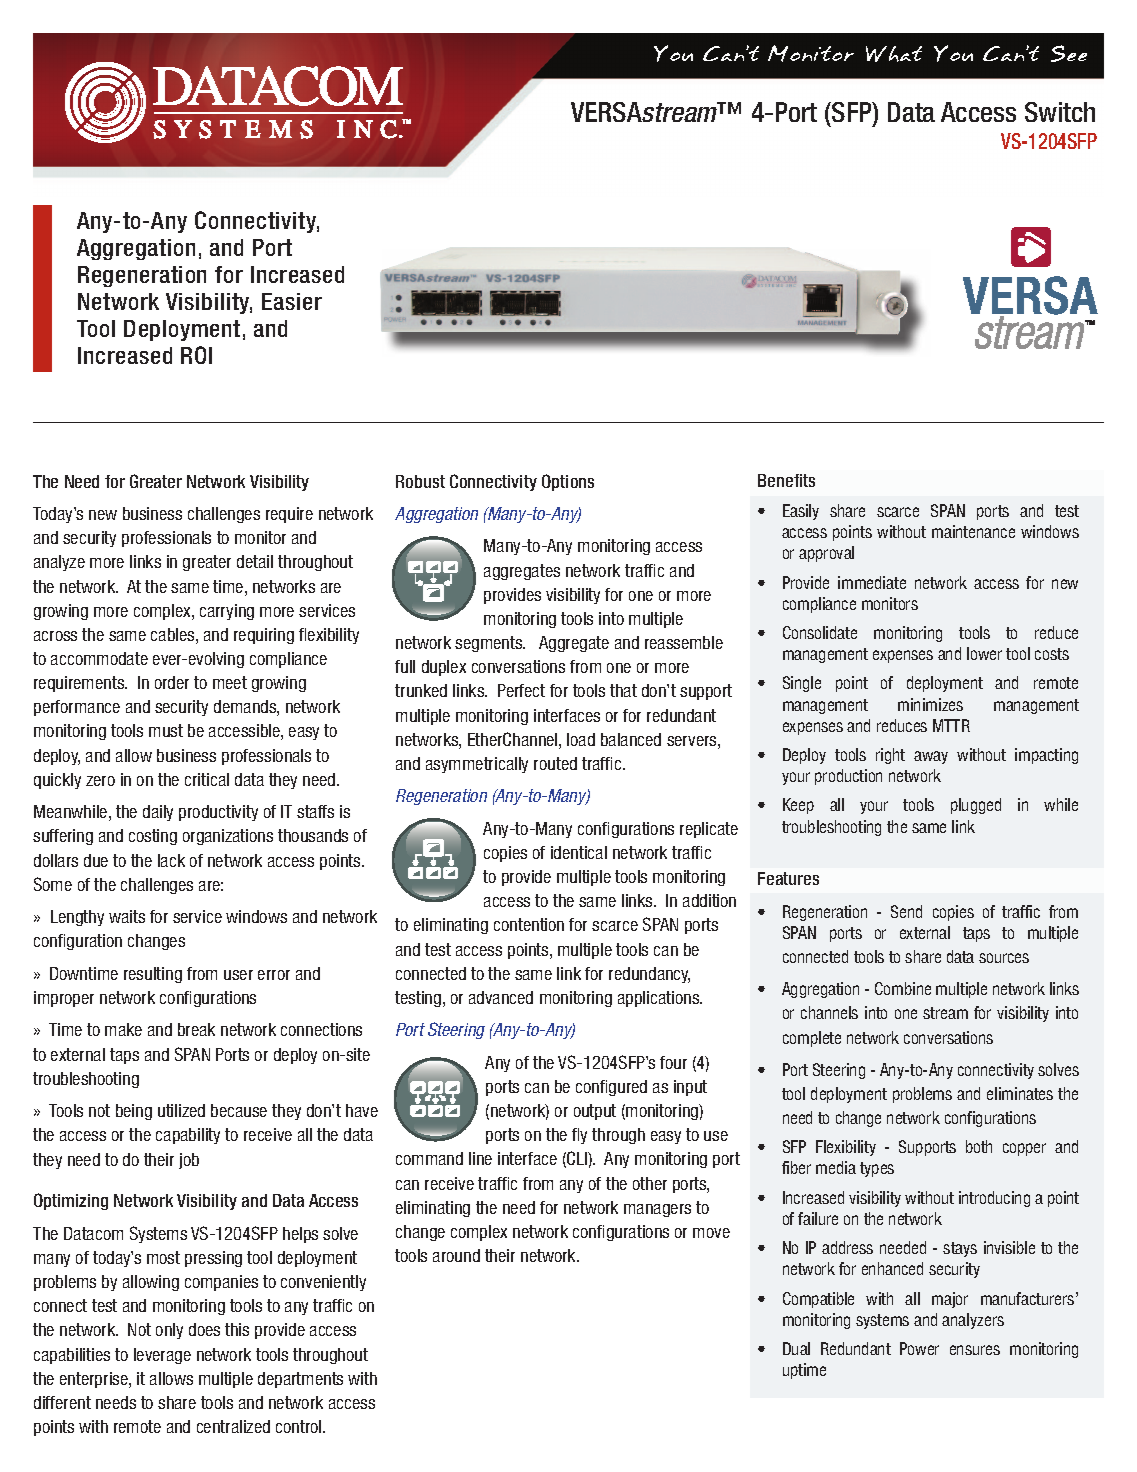 This page has width=1137, height=1472. Describe the element at coordinates (292, 301) in the page. I see `Easier` at that location.
